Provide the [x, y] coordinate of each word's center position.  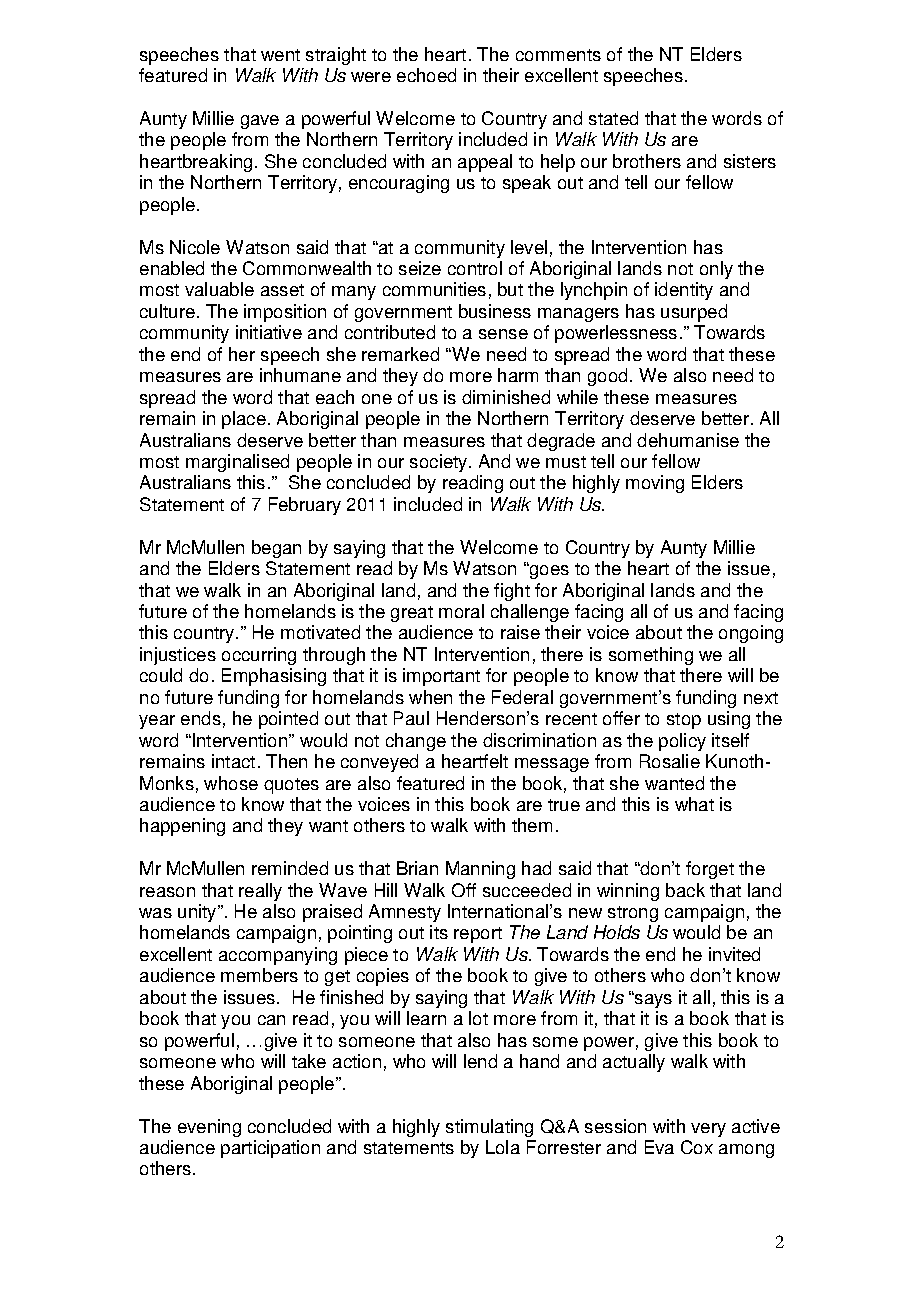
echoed [426, 75]
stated [613, 118]
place [244, 420]
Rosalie [670, 761]
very [708, 1130]
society [440, 463]
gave [260, 122]
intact [233, 761]
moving [655, 484]
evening [209, 1128]
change [416, 742]
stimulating [489, 1128]
